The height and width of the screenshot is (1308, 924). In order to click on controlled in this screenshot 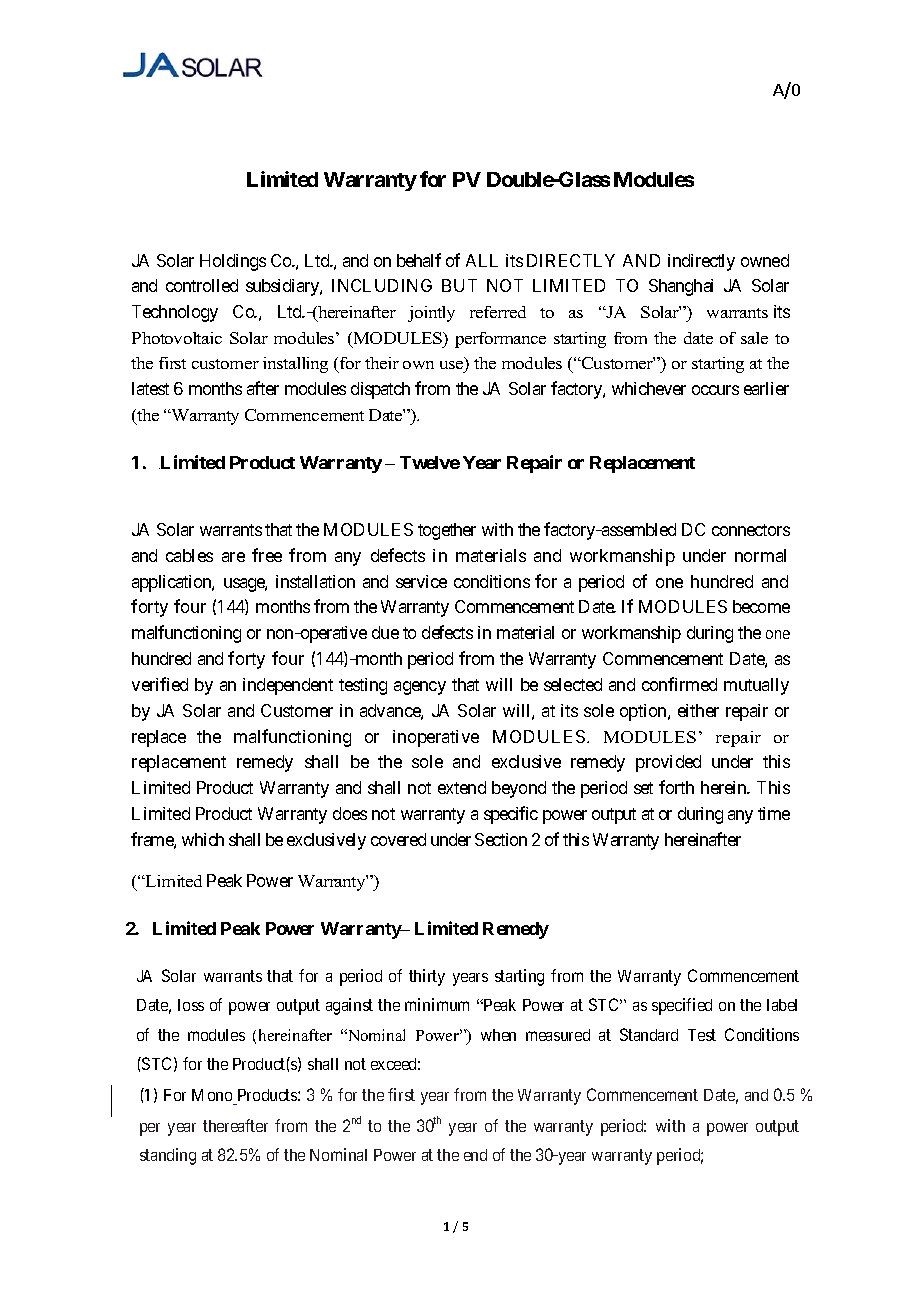, I will do `click(202, 285)`.
